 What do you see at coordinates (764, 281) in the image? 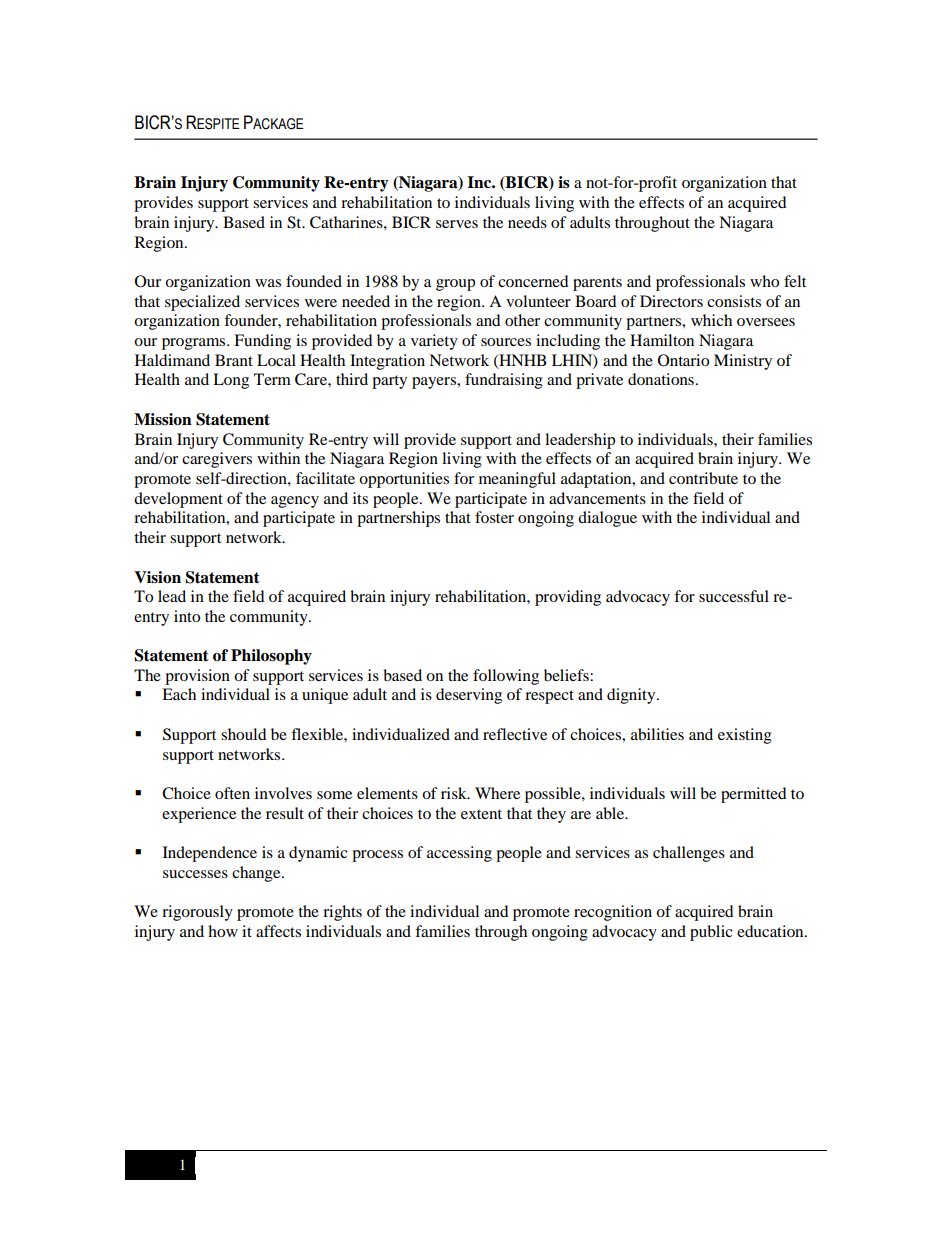
I see `who` at bounding box center [764, 281].
